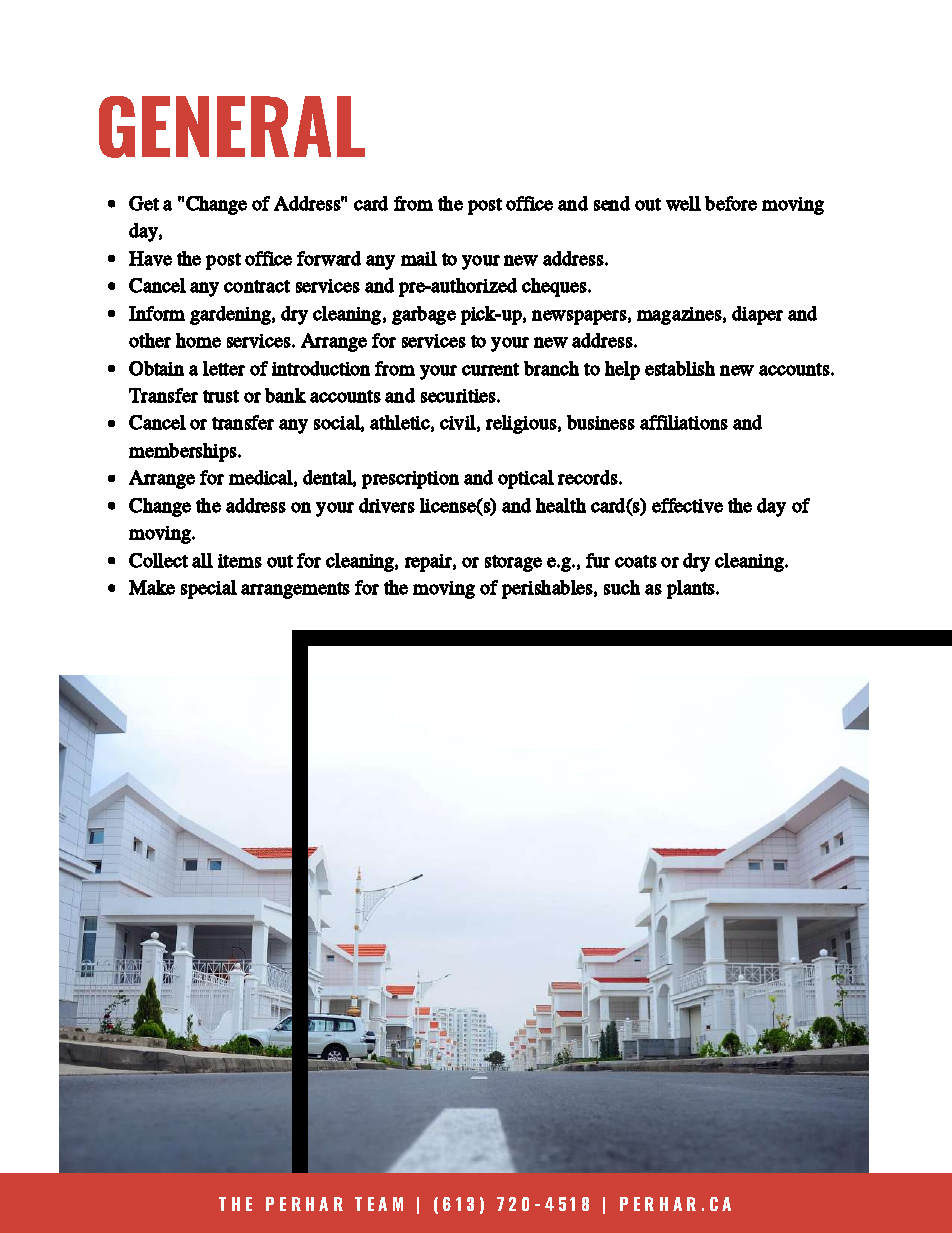 This screenshot has width=952, height=1233. I want to click on contract, so click(257, 286).
